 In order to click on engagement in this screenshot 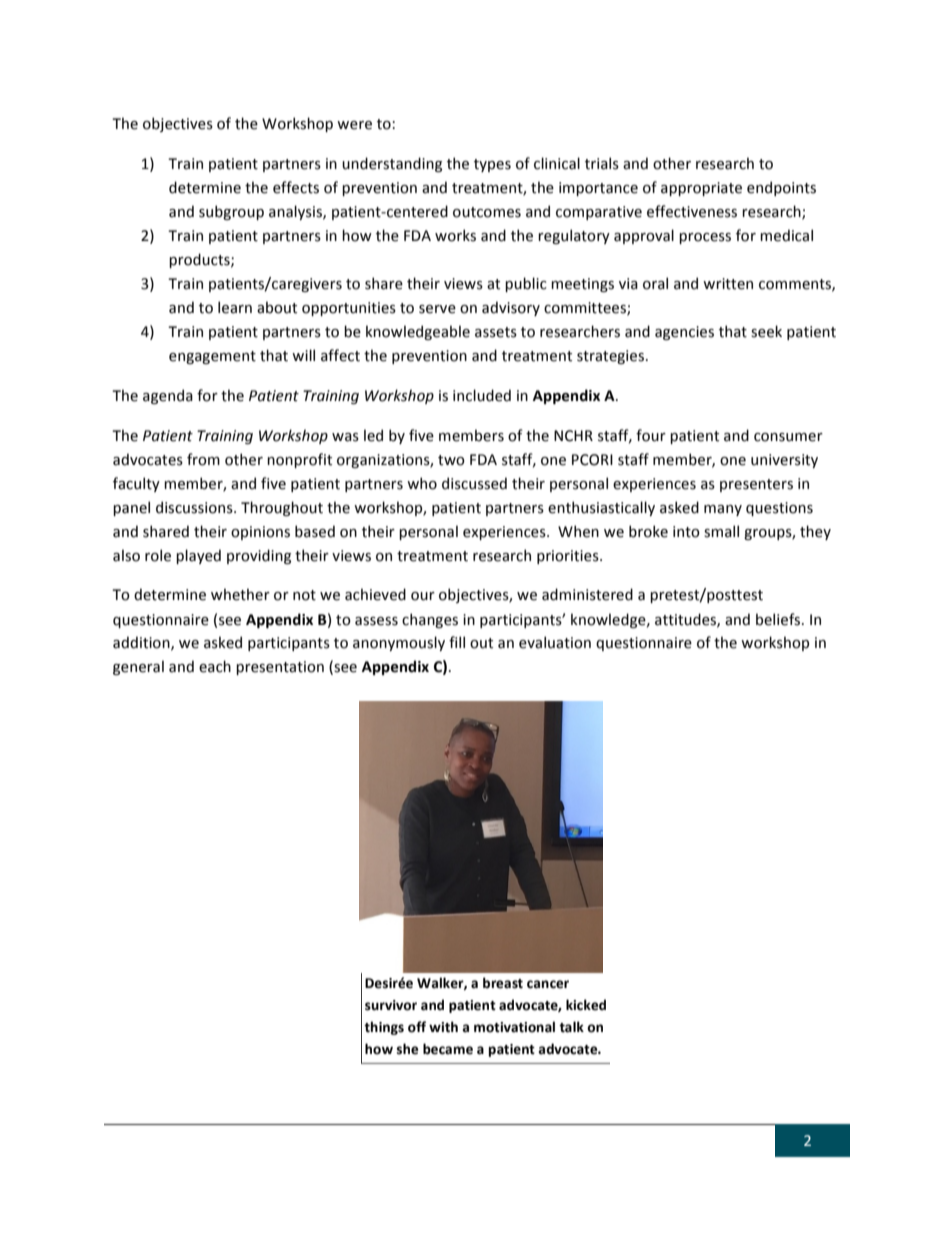, I will do `click(212, 357)`.
